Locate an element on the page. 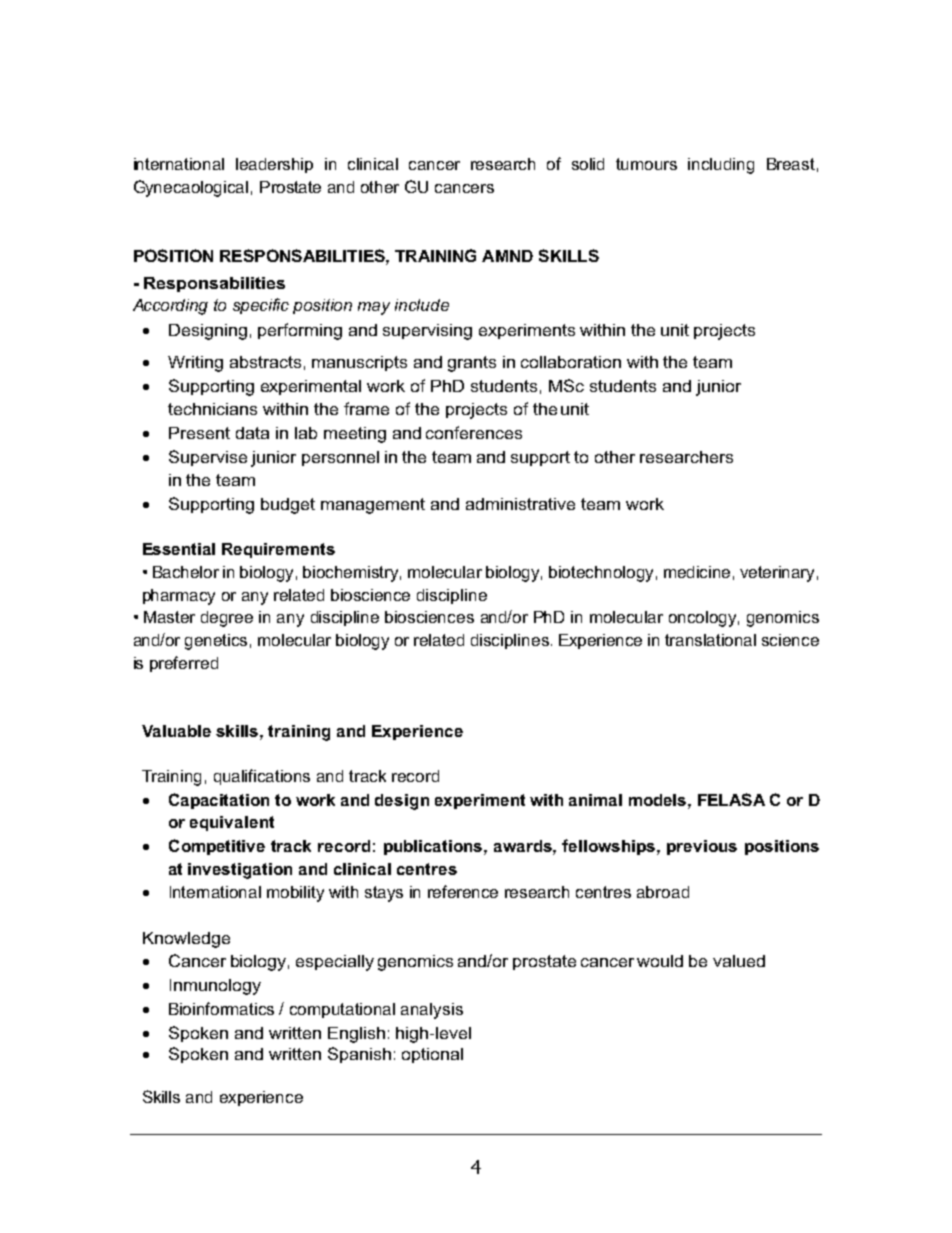  biochemistry is located at coordinates (352, 574).
